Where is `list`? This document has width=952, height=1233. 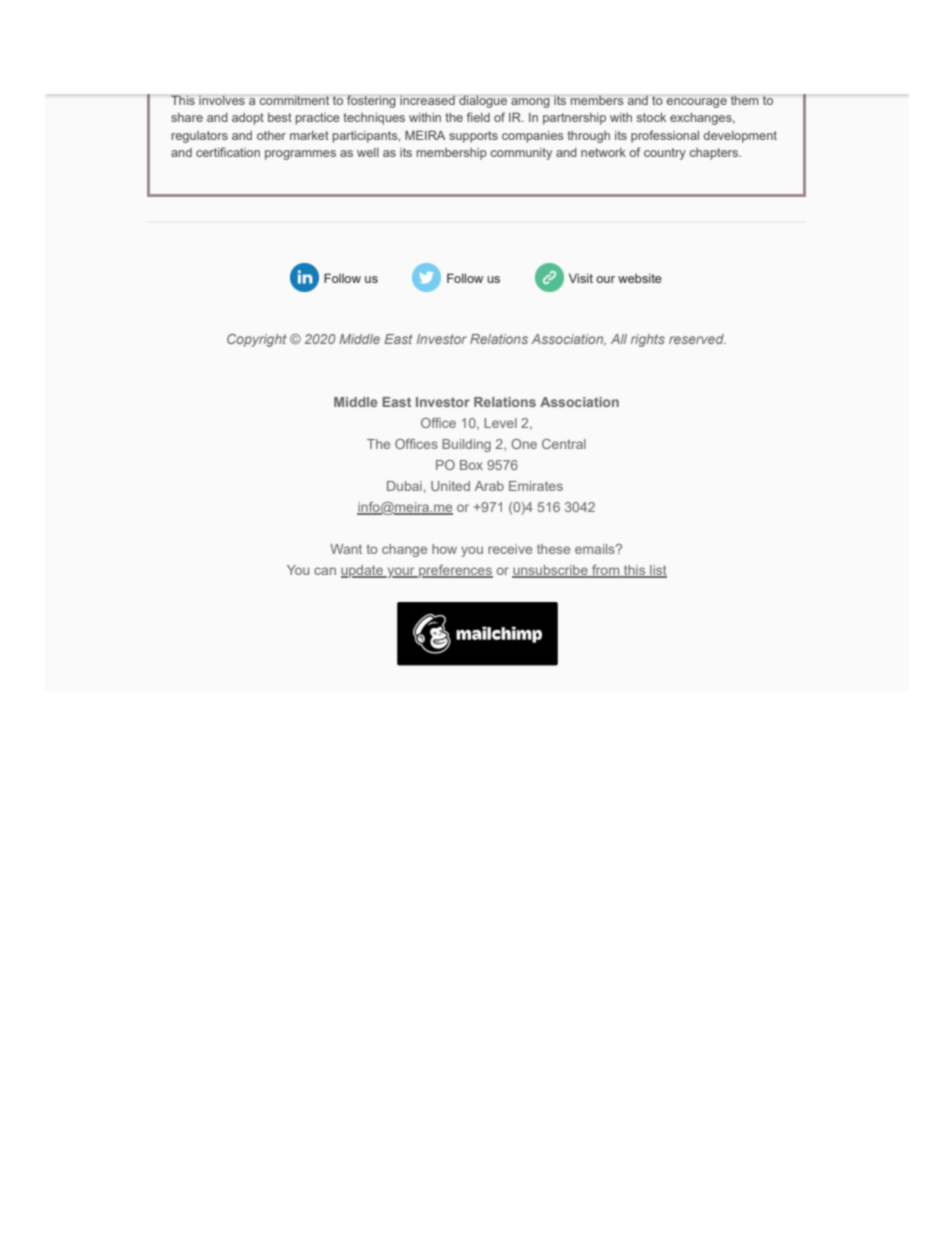
list is located at coordinates (657, 571).
